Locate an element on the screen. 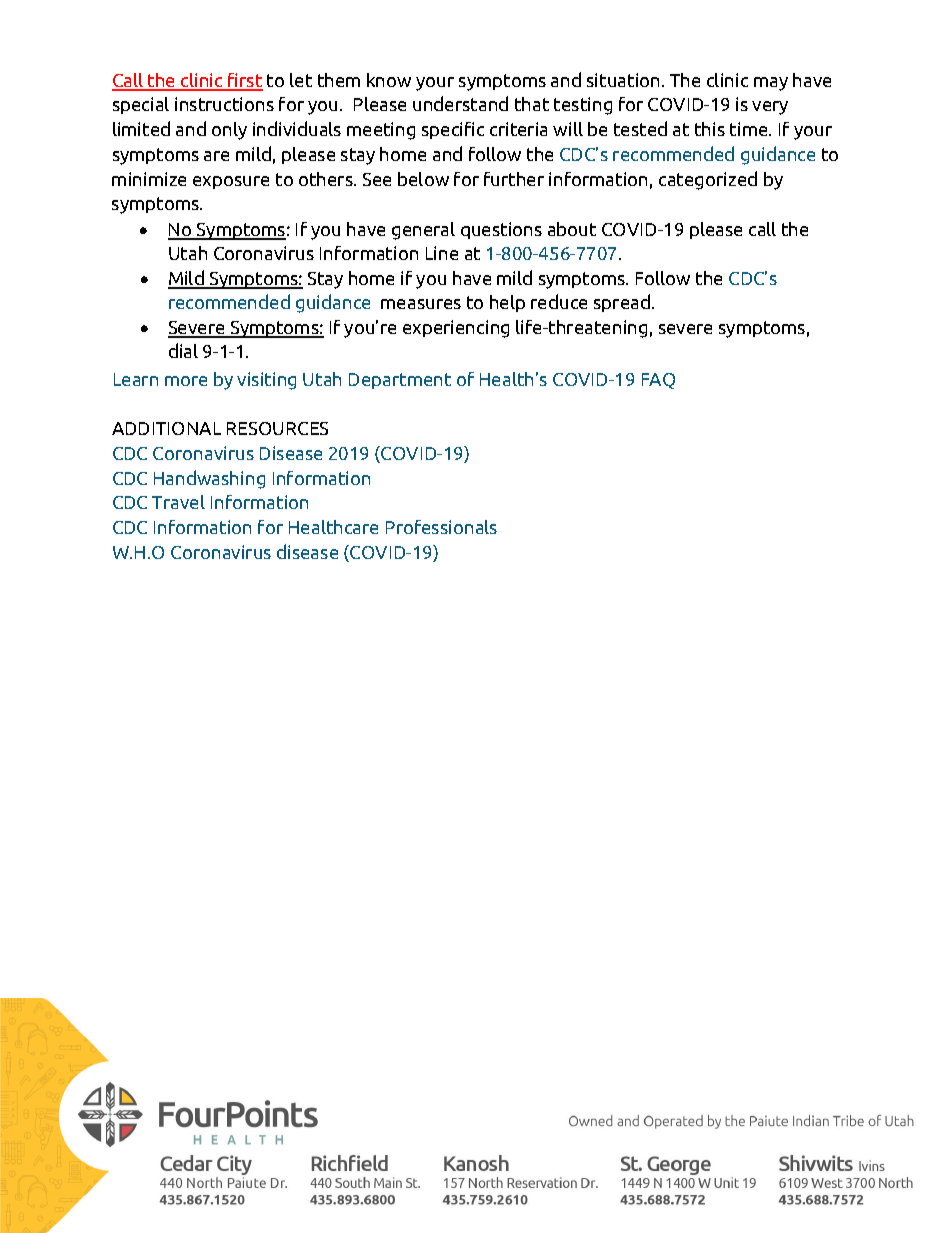 The image size is (952, 1233). understand is located at coordinates (460, 103).
